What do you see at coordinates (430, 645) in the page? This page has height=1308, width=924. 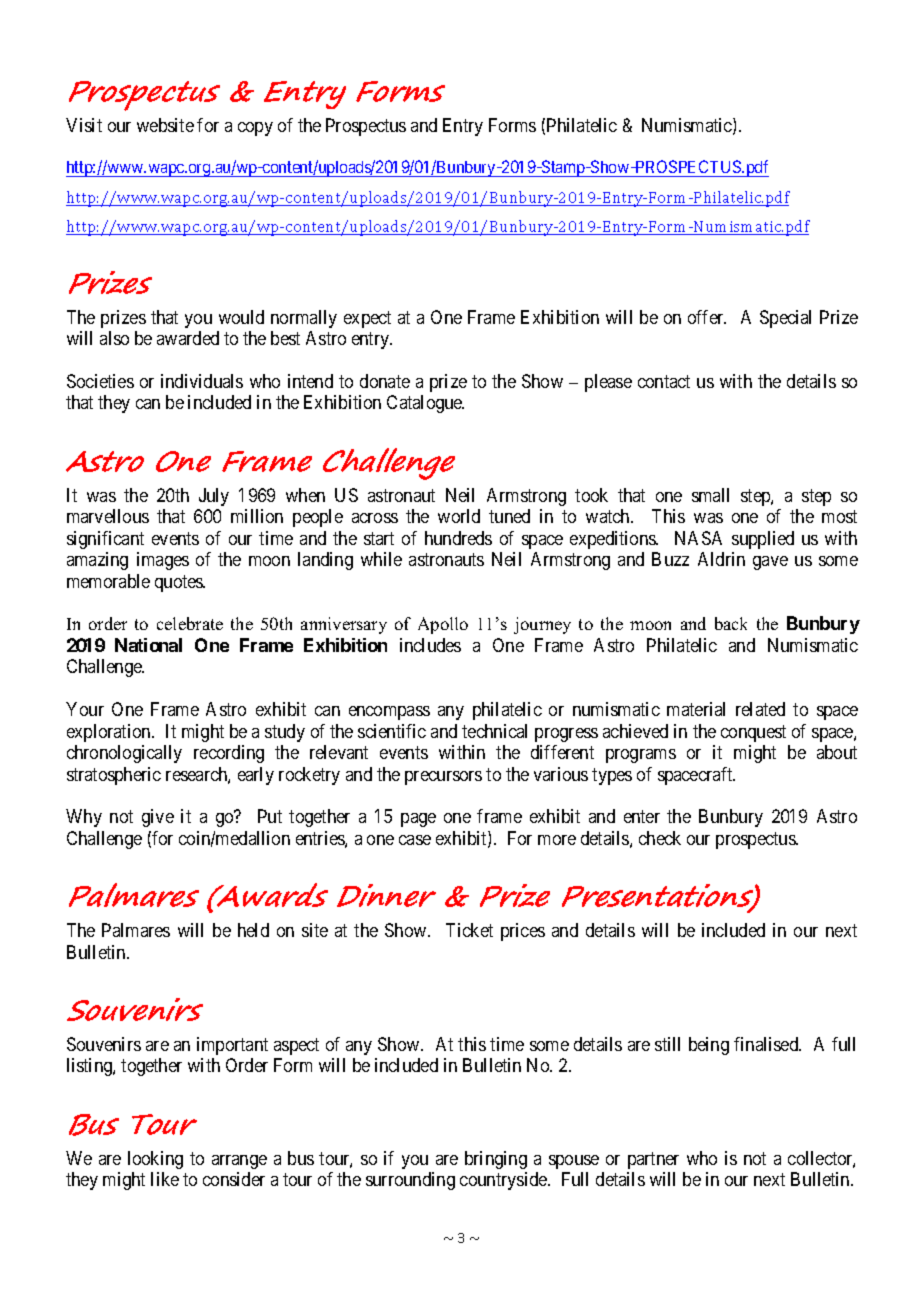 I see `includes` at bounding box center [430, 645].
